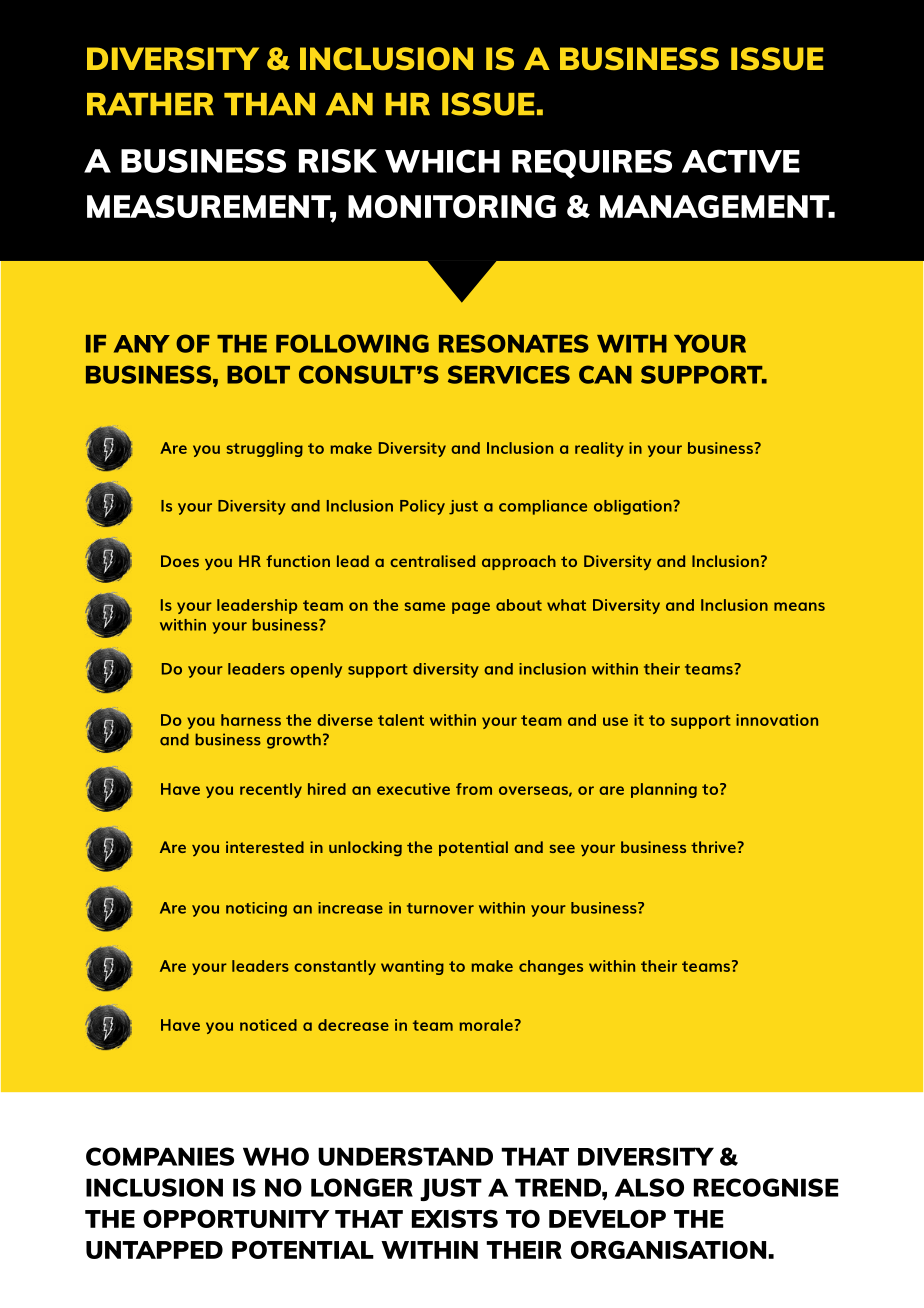 This page has width=924, height=1308. What do you see at coordinates (258, 374) in the page?
I see `BOLT` at bounding box center [258, 374].
